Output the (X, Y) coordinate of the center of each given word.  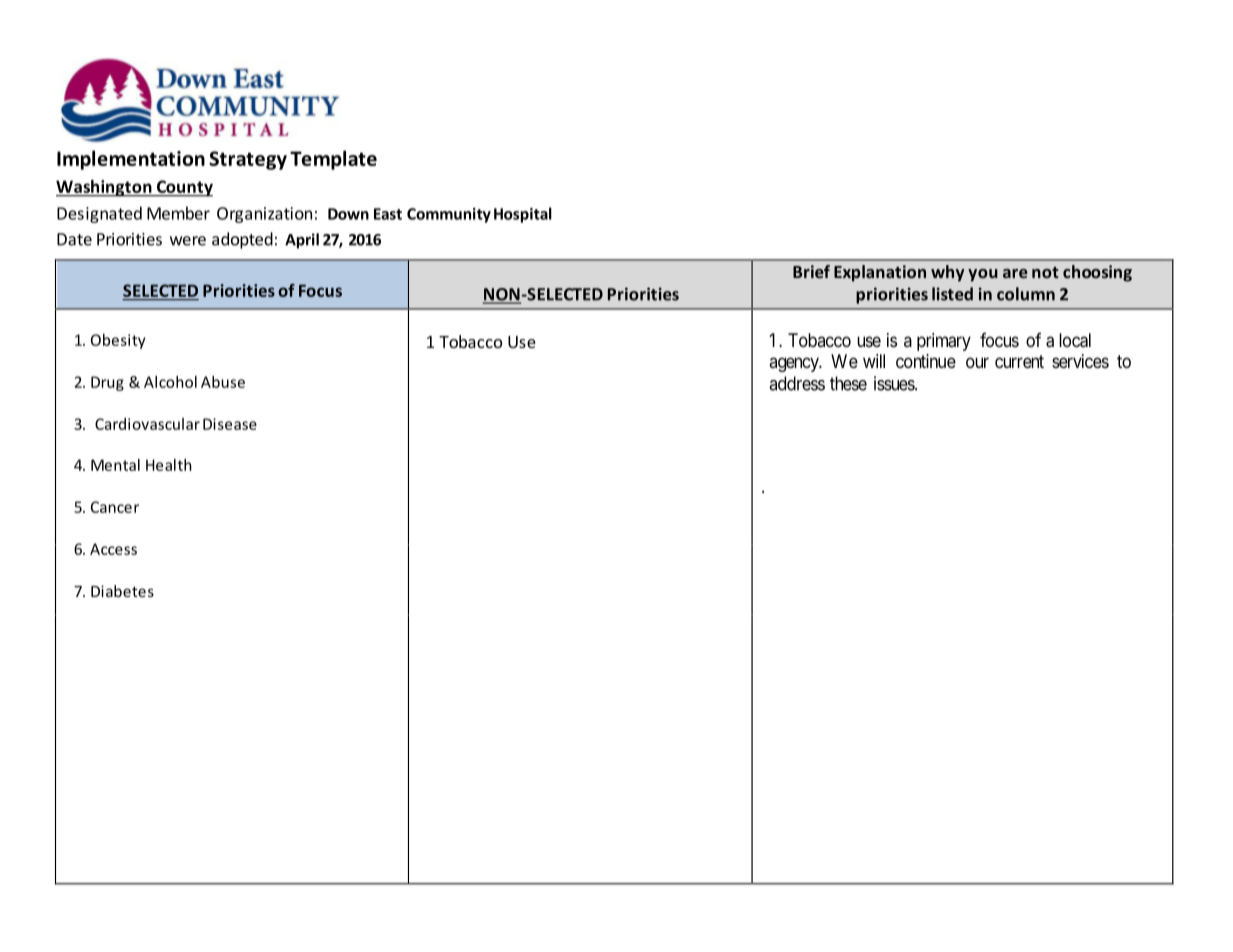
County (184, 188)
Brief (811, 271)
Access (113, 549)
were (188, 241)
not (1045, 272)
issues (895, 383)
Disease (230, 424)
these (848, 383)
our (977, 362)
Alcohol (170, 382)
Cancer (115, 507)
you (983, 275)
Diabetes (122, 591)
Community (449, 215)
